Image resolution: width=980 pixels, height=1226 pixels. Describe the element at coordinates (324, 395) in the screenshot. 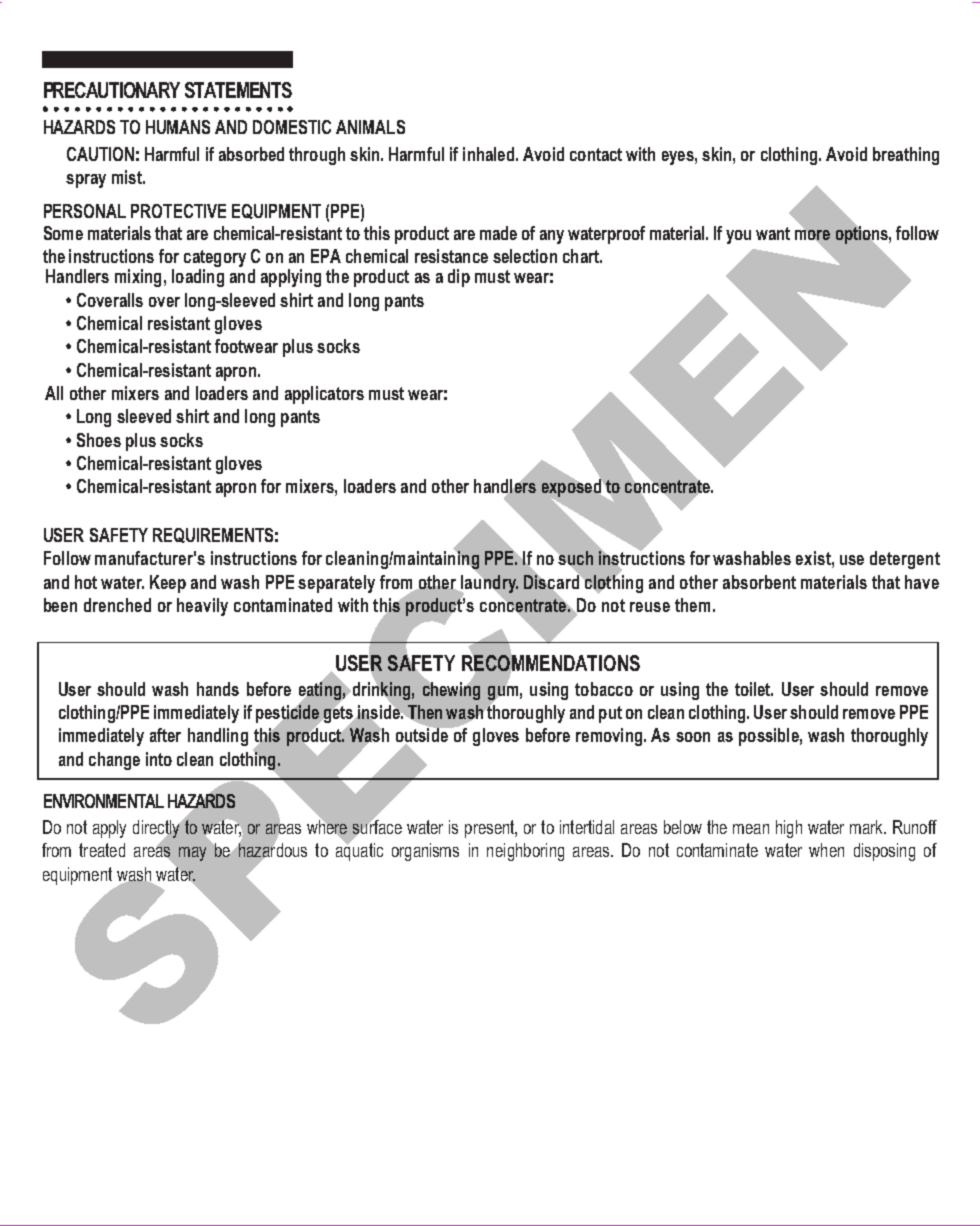

I see `applicators` at that location.
